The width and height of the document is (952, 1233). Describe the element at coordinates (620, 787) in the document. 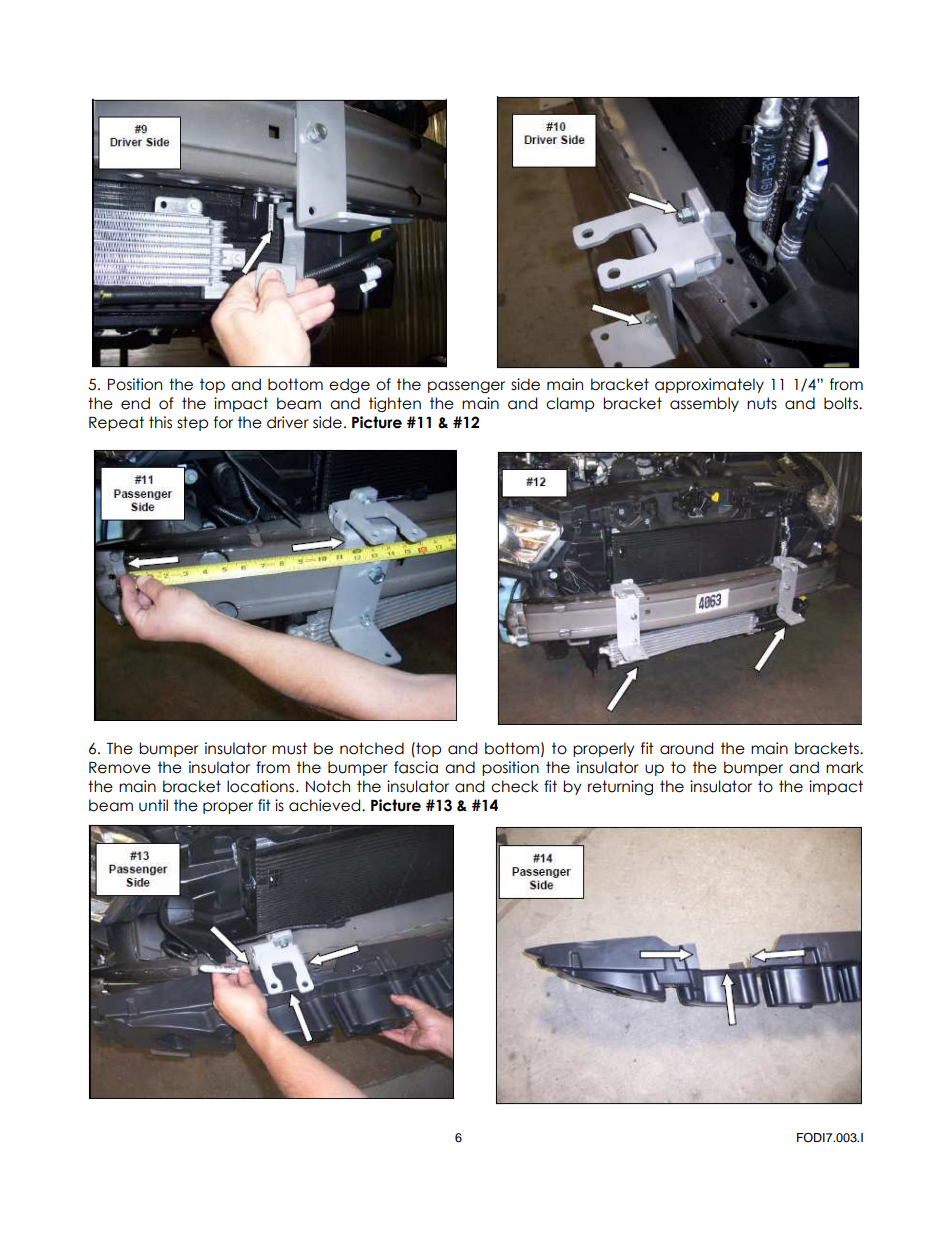

I see `returning` at that location.
